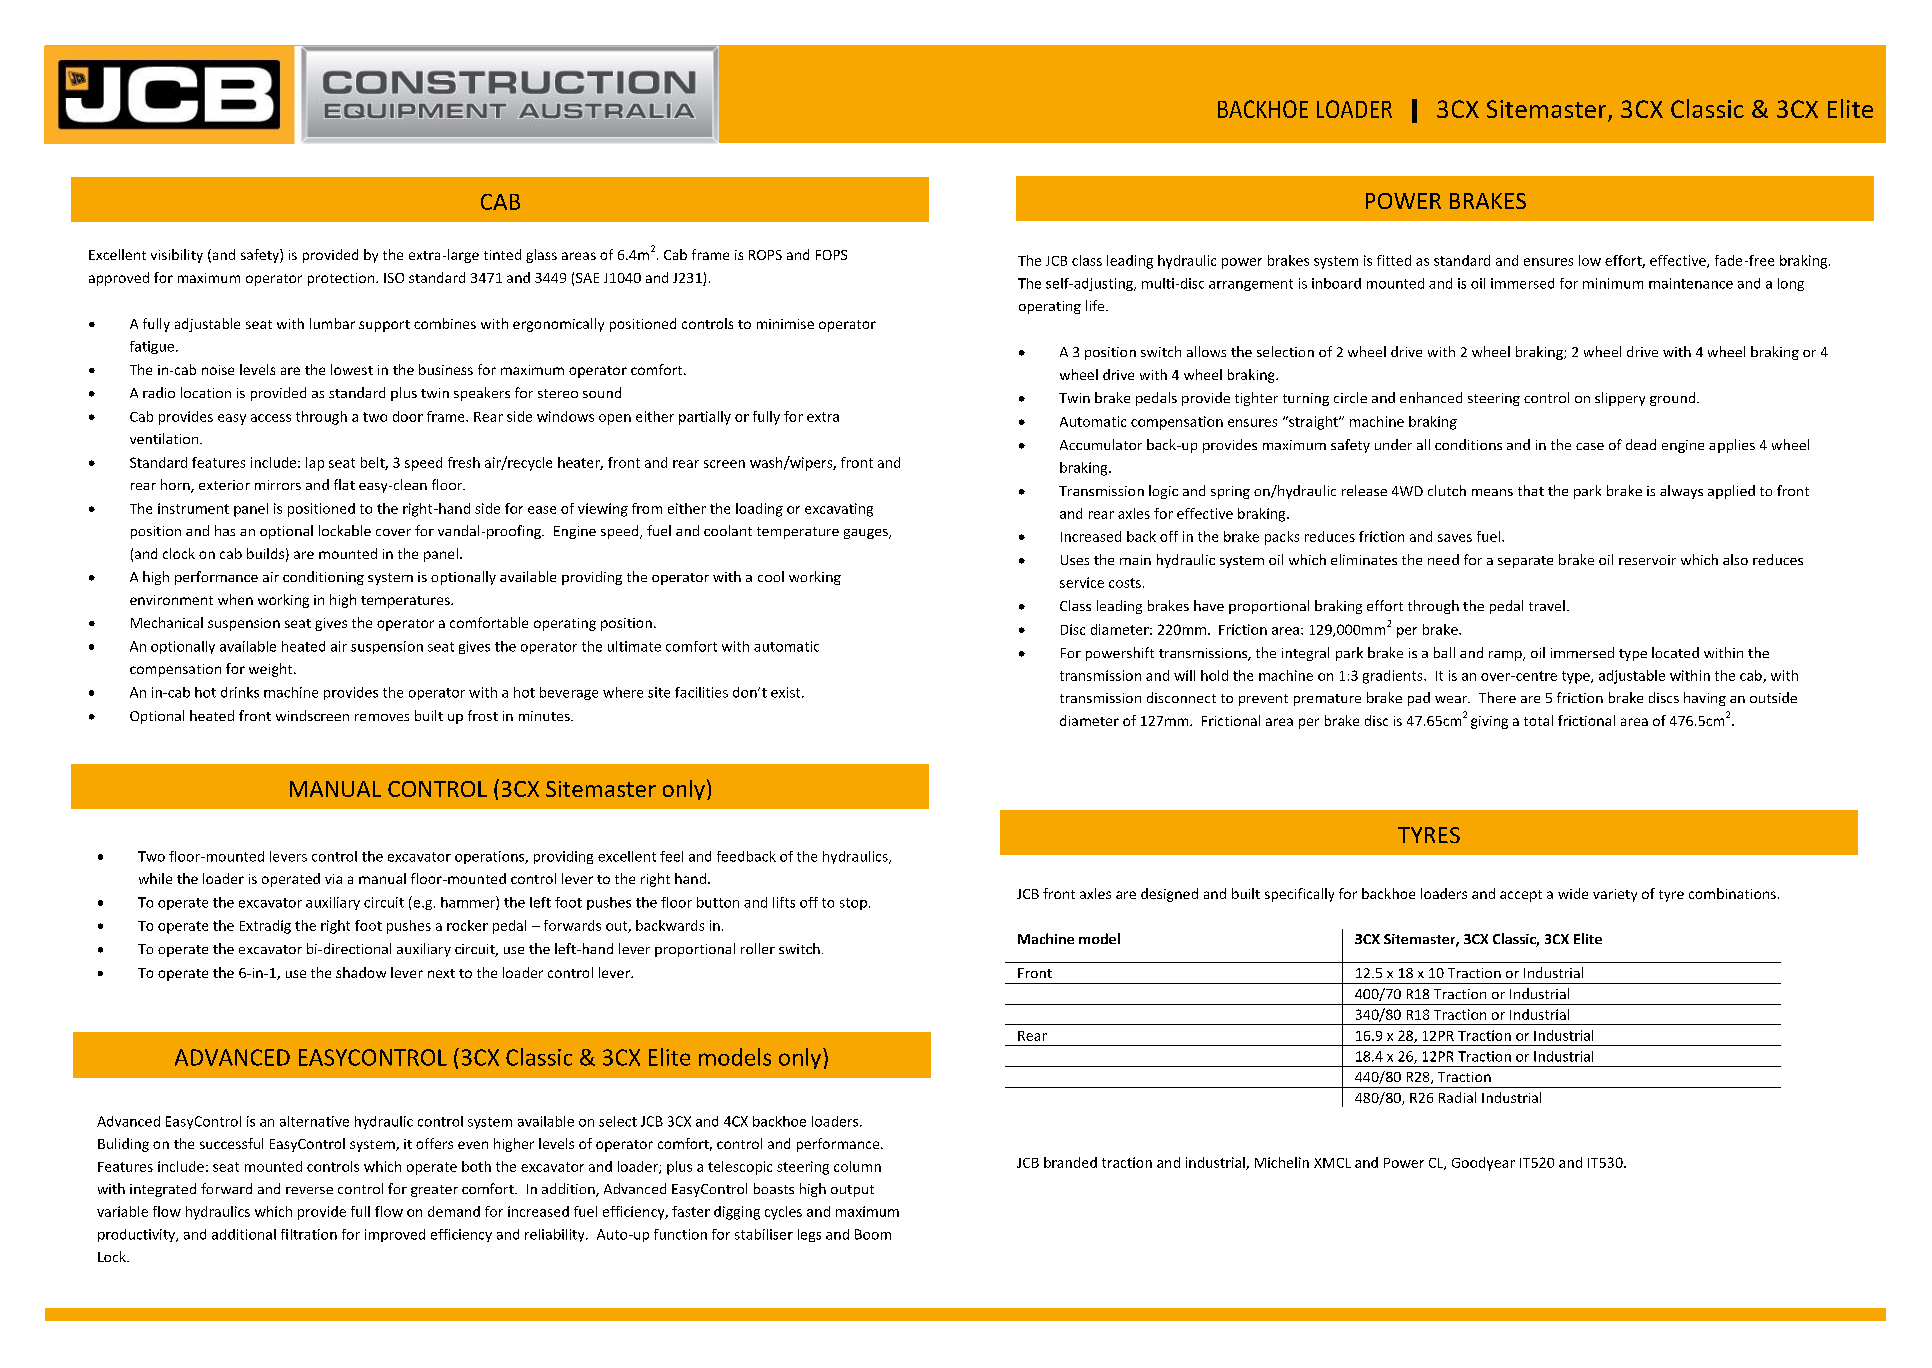 Image resolution: width=1932 pixels, height=1368 pixels. Describe the element at coordinates (1590, 446) in the page. I see `case` at that location.
